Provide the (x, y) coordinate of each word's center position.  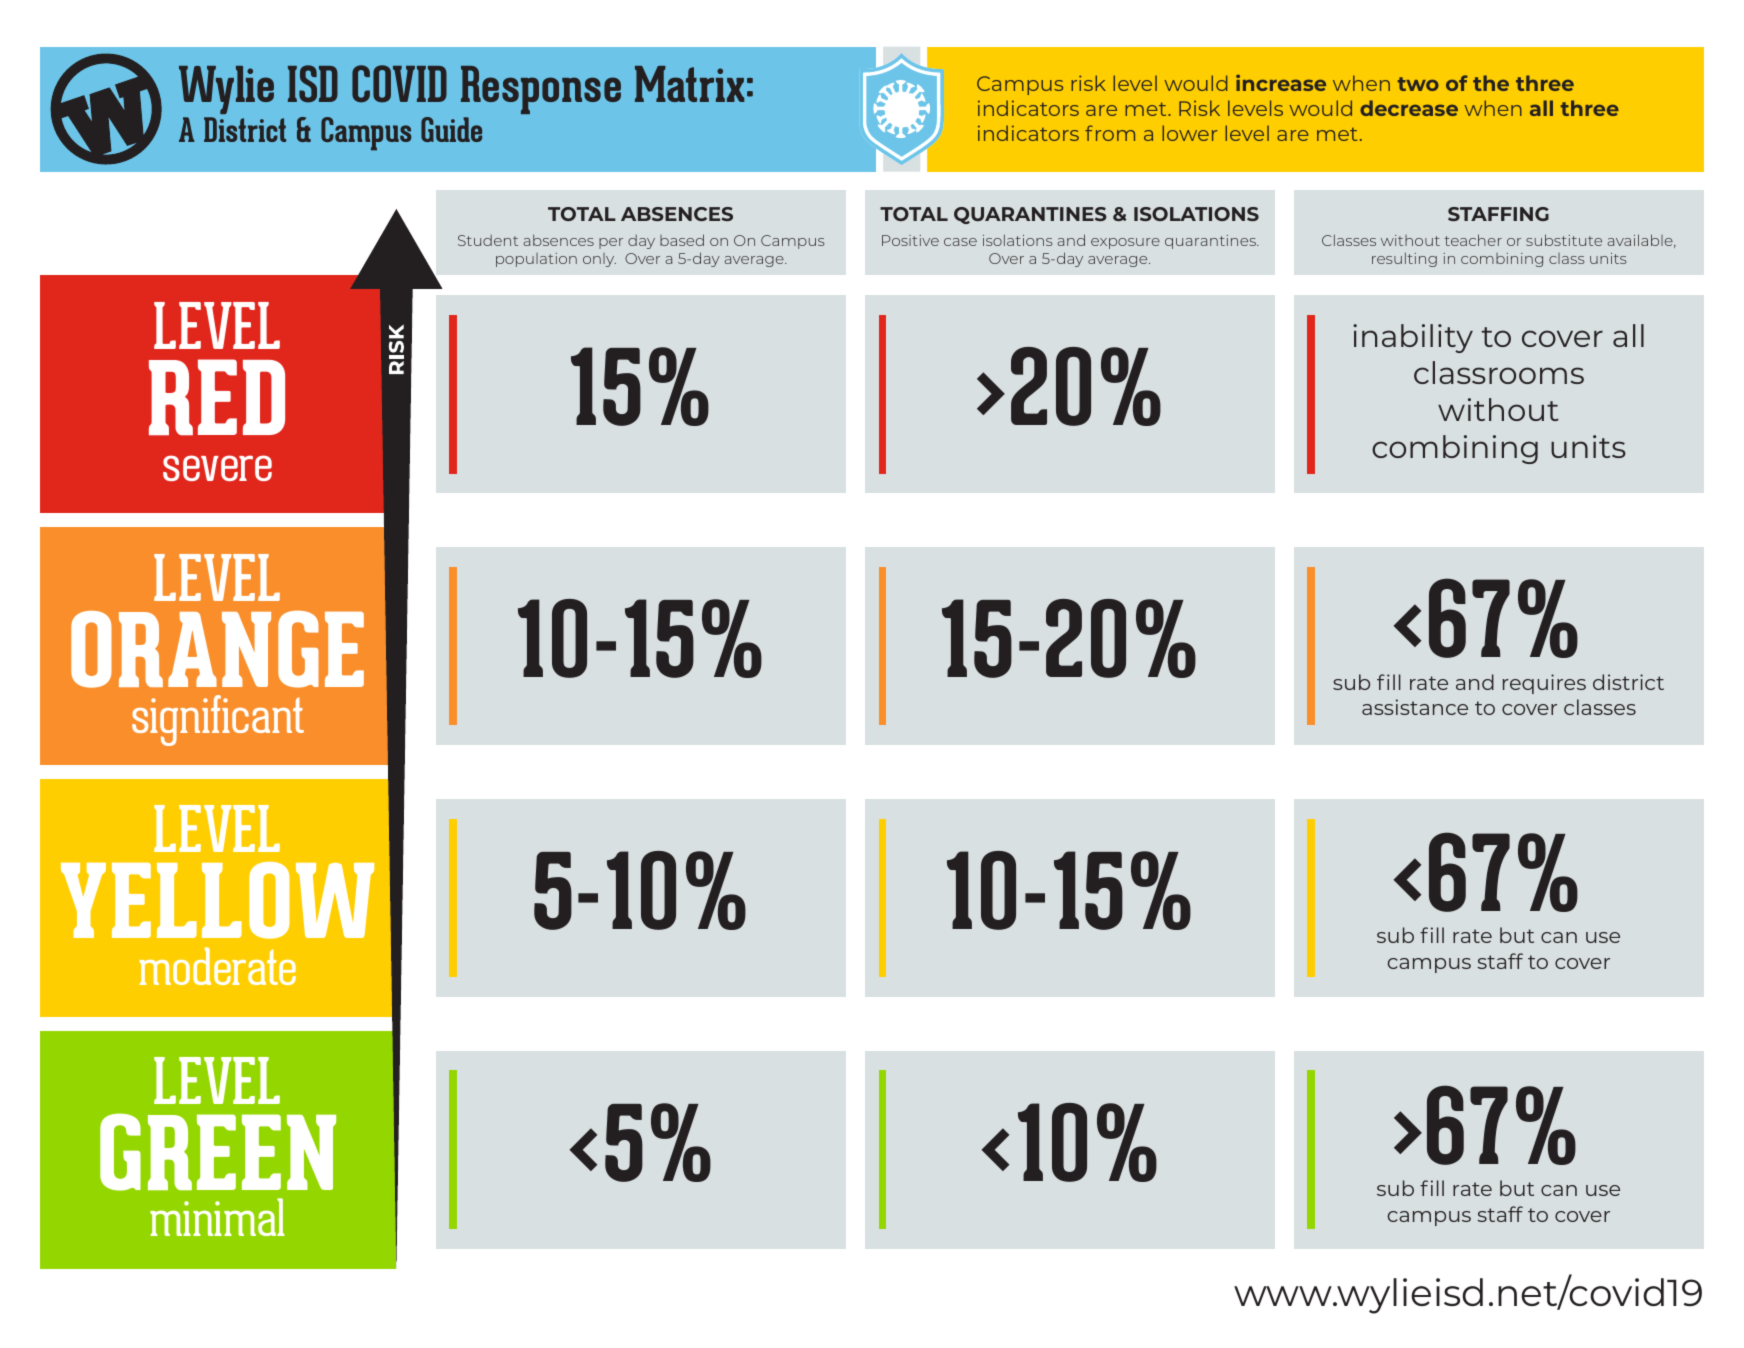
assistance (1415, 707)
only (599, 260)
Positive (910, 240)
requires (1544, 684)
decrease (1409, 108)
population (536, 260)
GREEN (218, 1152)
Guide (451, 129)
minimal (217, 1217)
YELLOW (217, 900)
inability (1413, 338)
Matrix (689, 84)
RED (217, 397)
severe (217, 468)
